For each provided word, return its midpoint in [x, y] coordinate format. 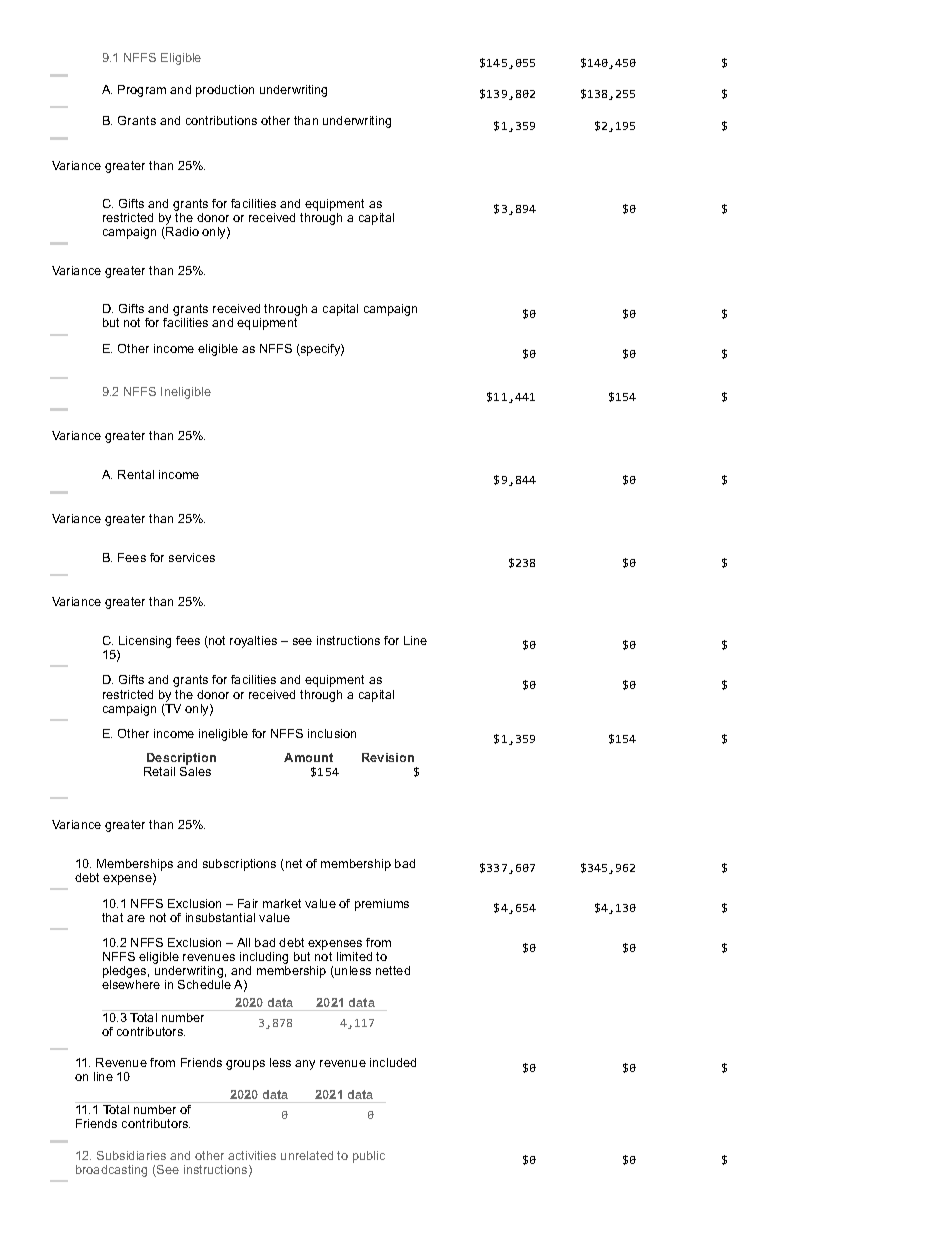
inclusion [332, 733]
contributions [221, 120]
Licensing [145, 642]
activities [252, 1155]
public [369, 1157]
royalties [253, 642]
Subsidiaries [131, 1155]
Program [142, 91]
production [225, 91]
